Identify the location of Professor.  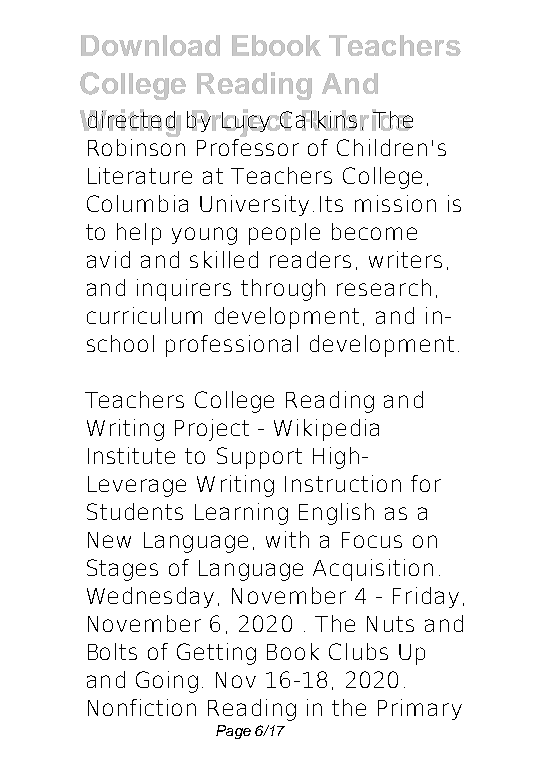
(248, 146).
